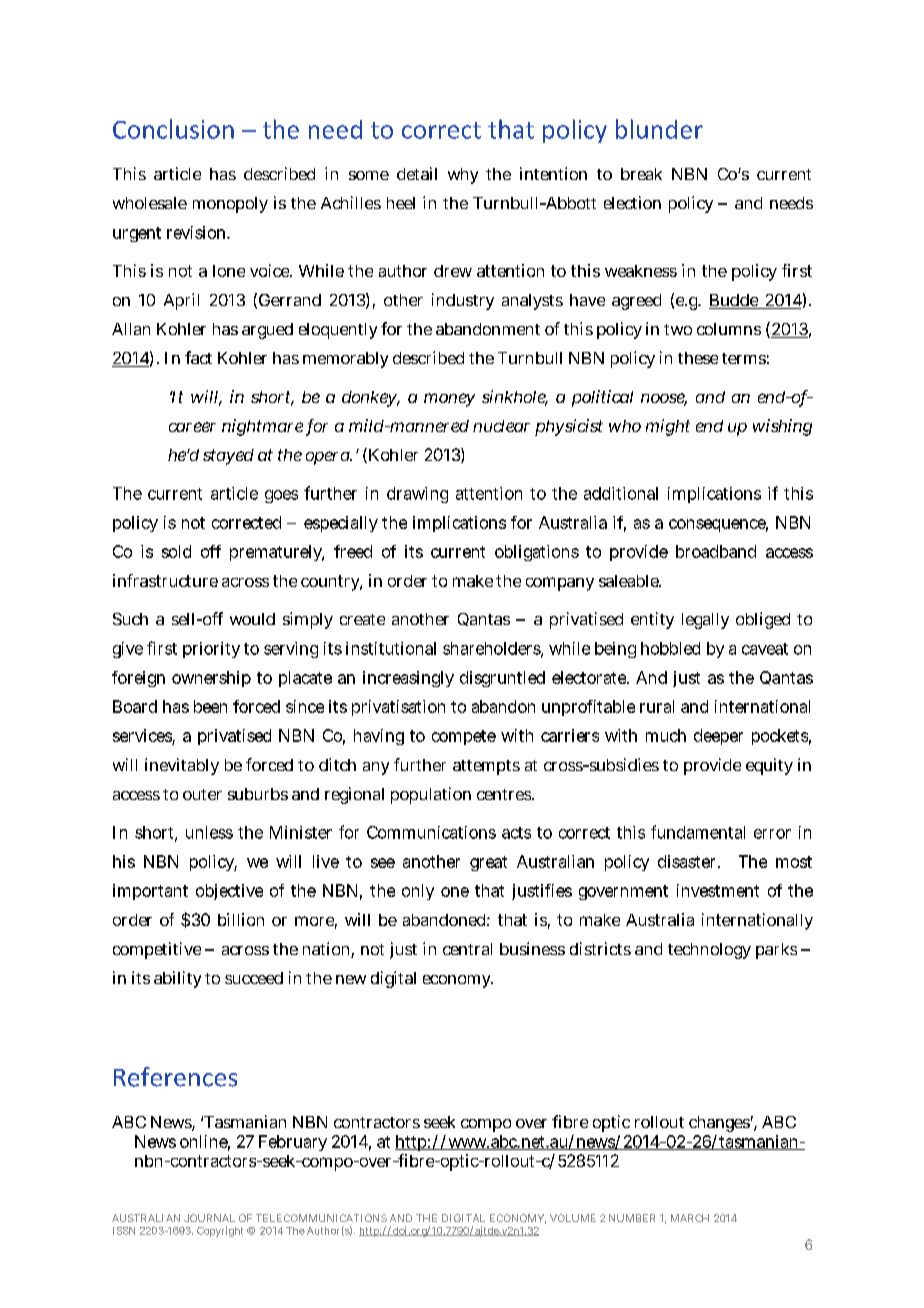  What do you see at coordinates (488, 863) in the document?
I see `great` at bounding box center [488, 863].
